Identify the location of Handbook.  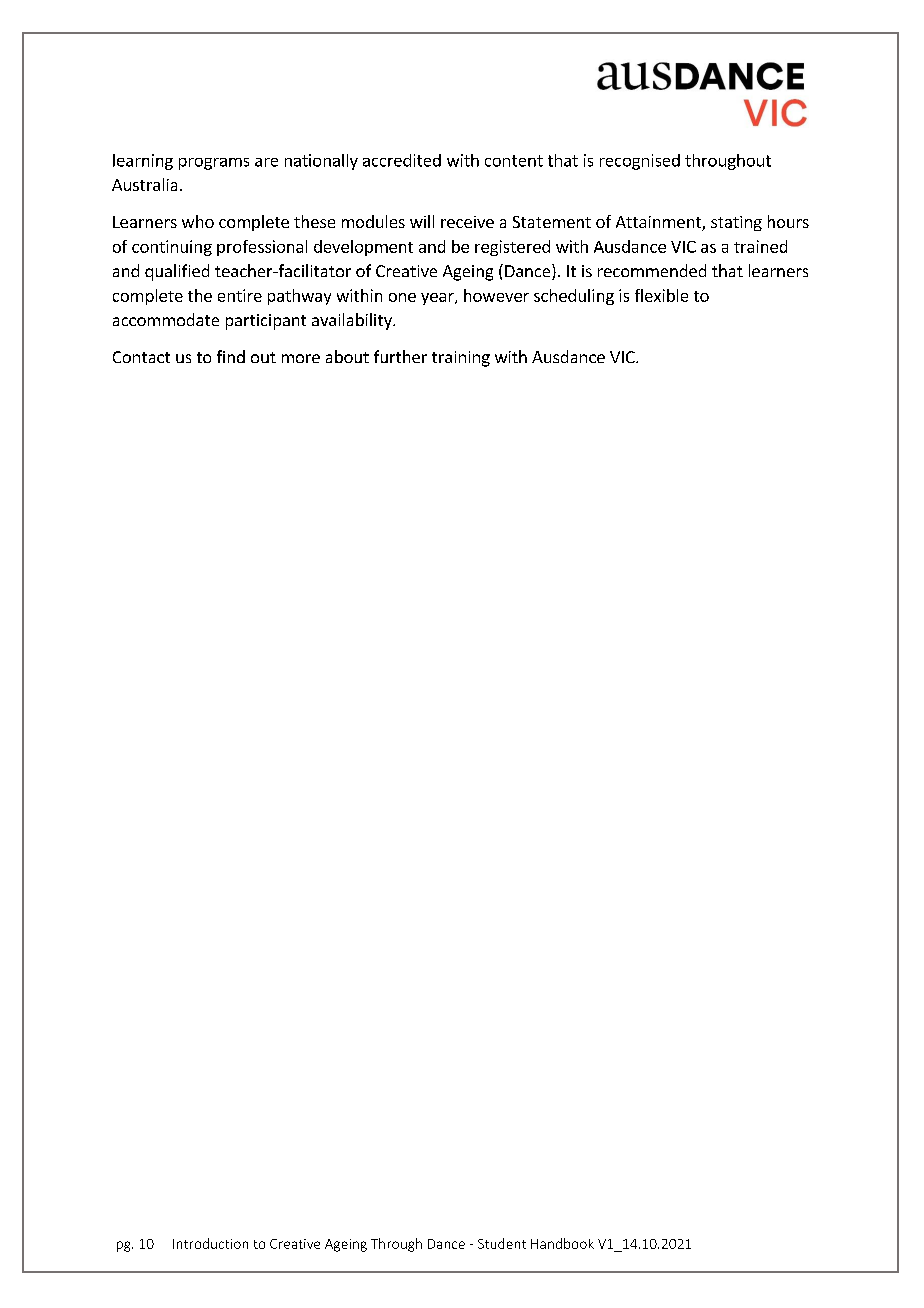
(562, 1243).
